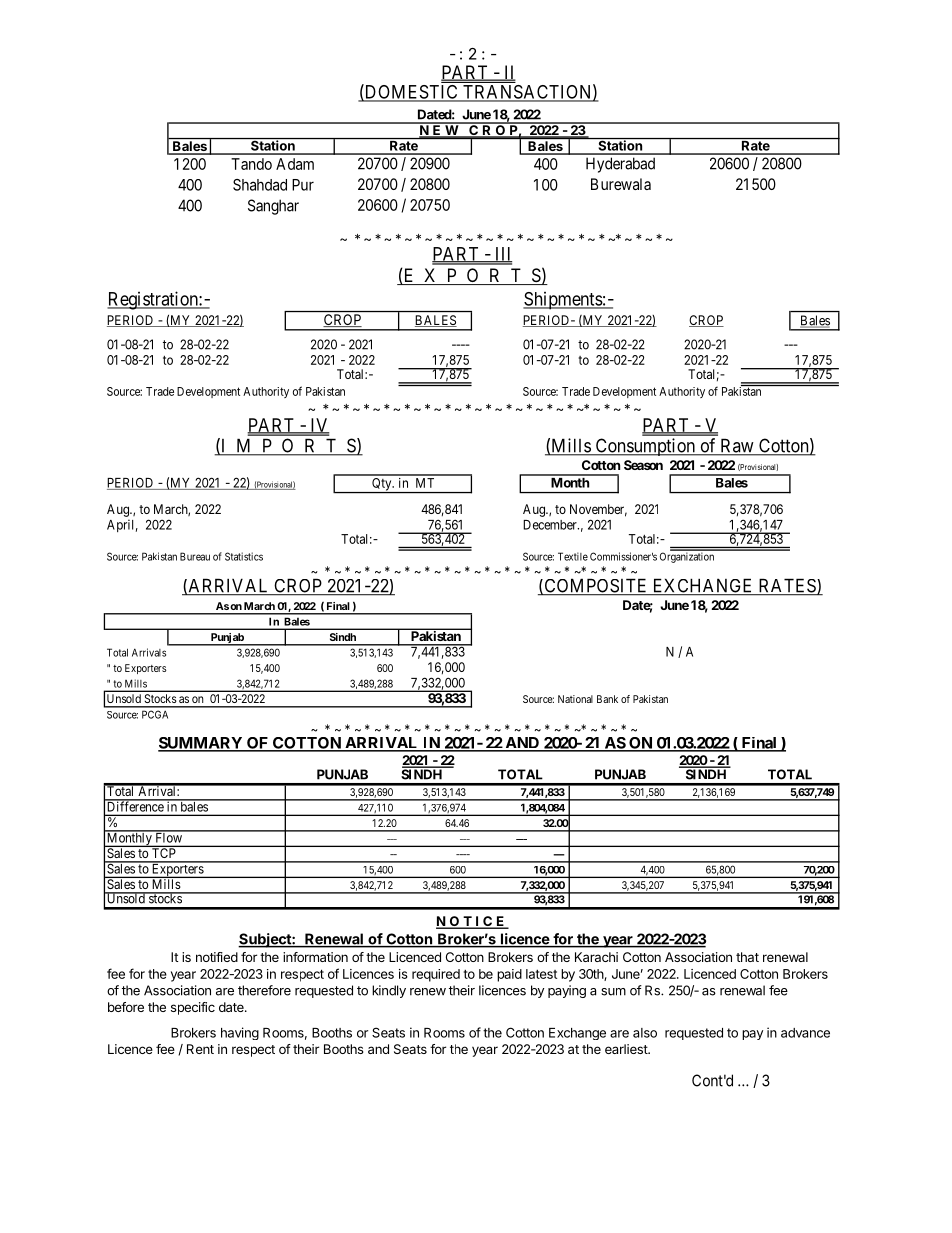 This screenshot has height=1233, width=952. I want to click on Hyderabad, so click(620, 165).
